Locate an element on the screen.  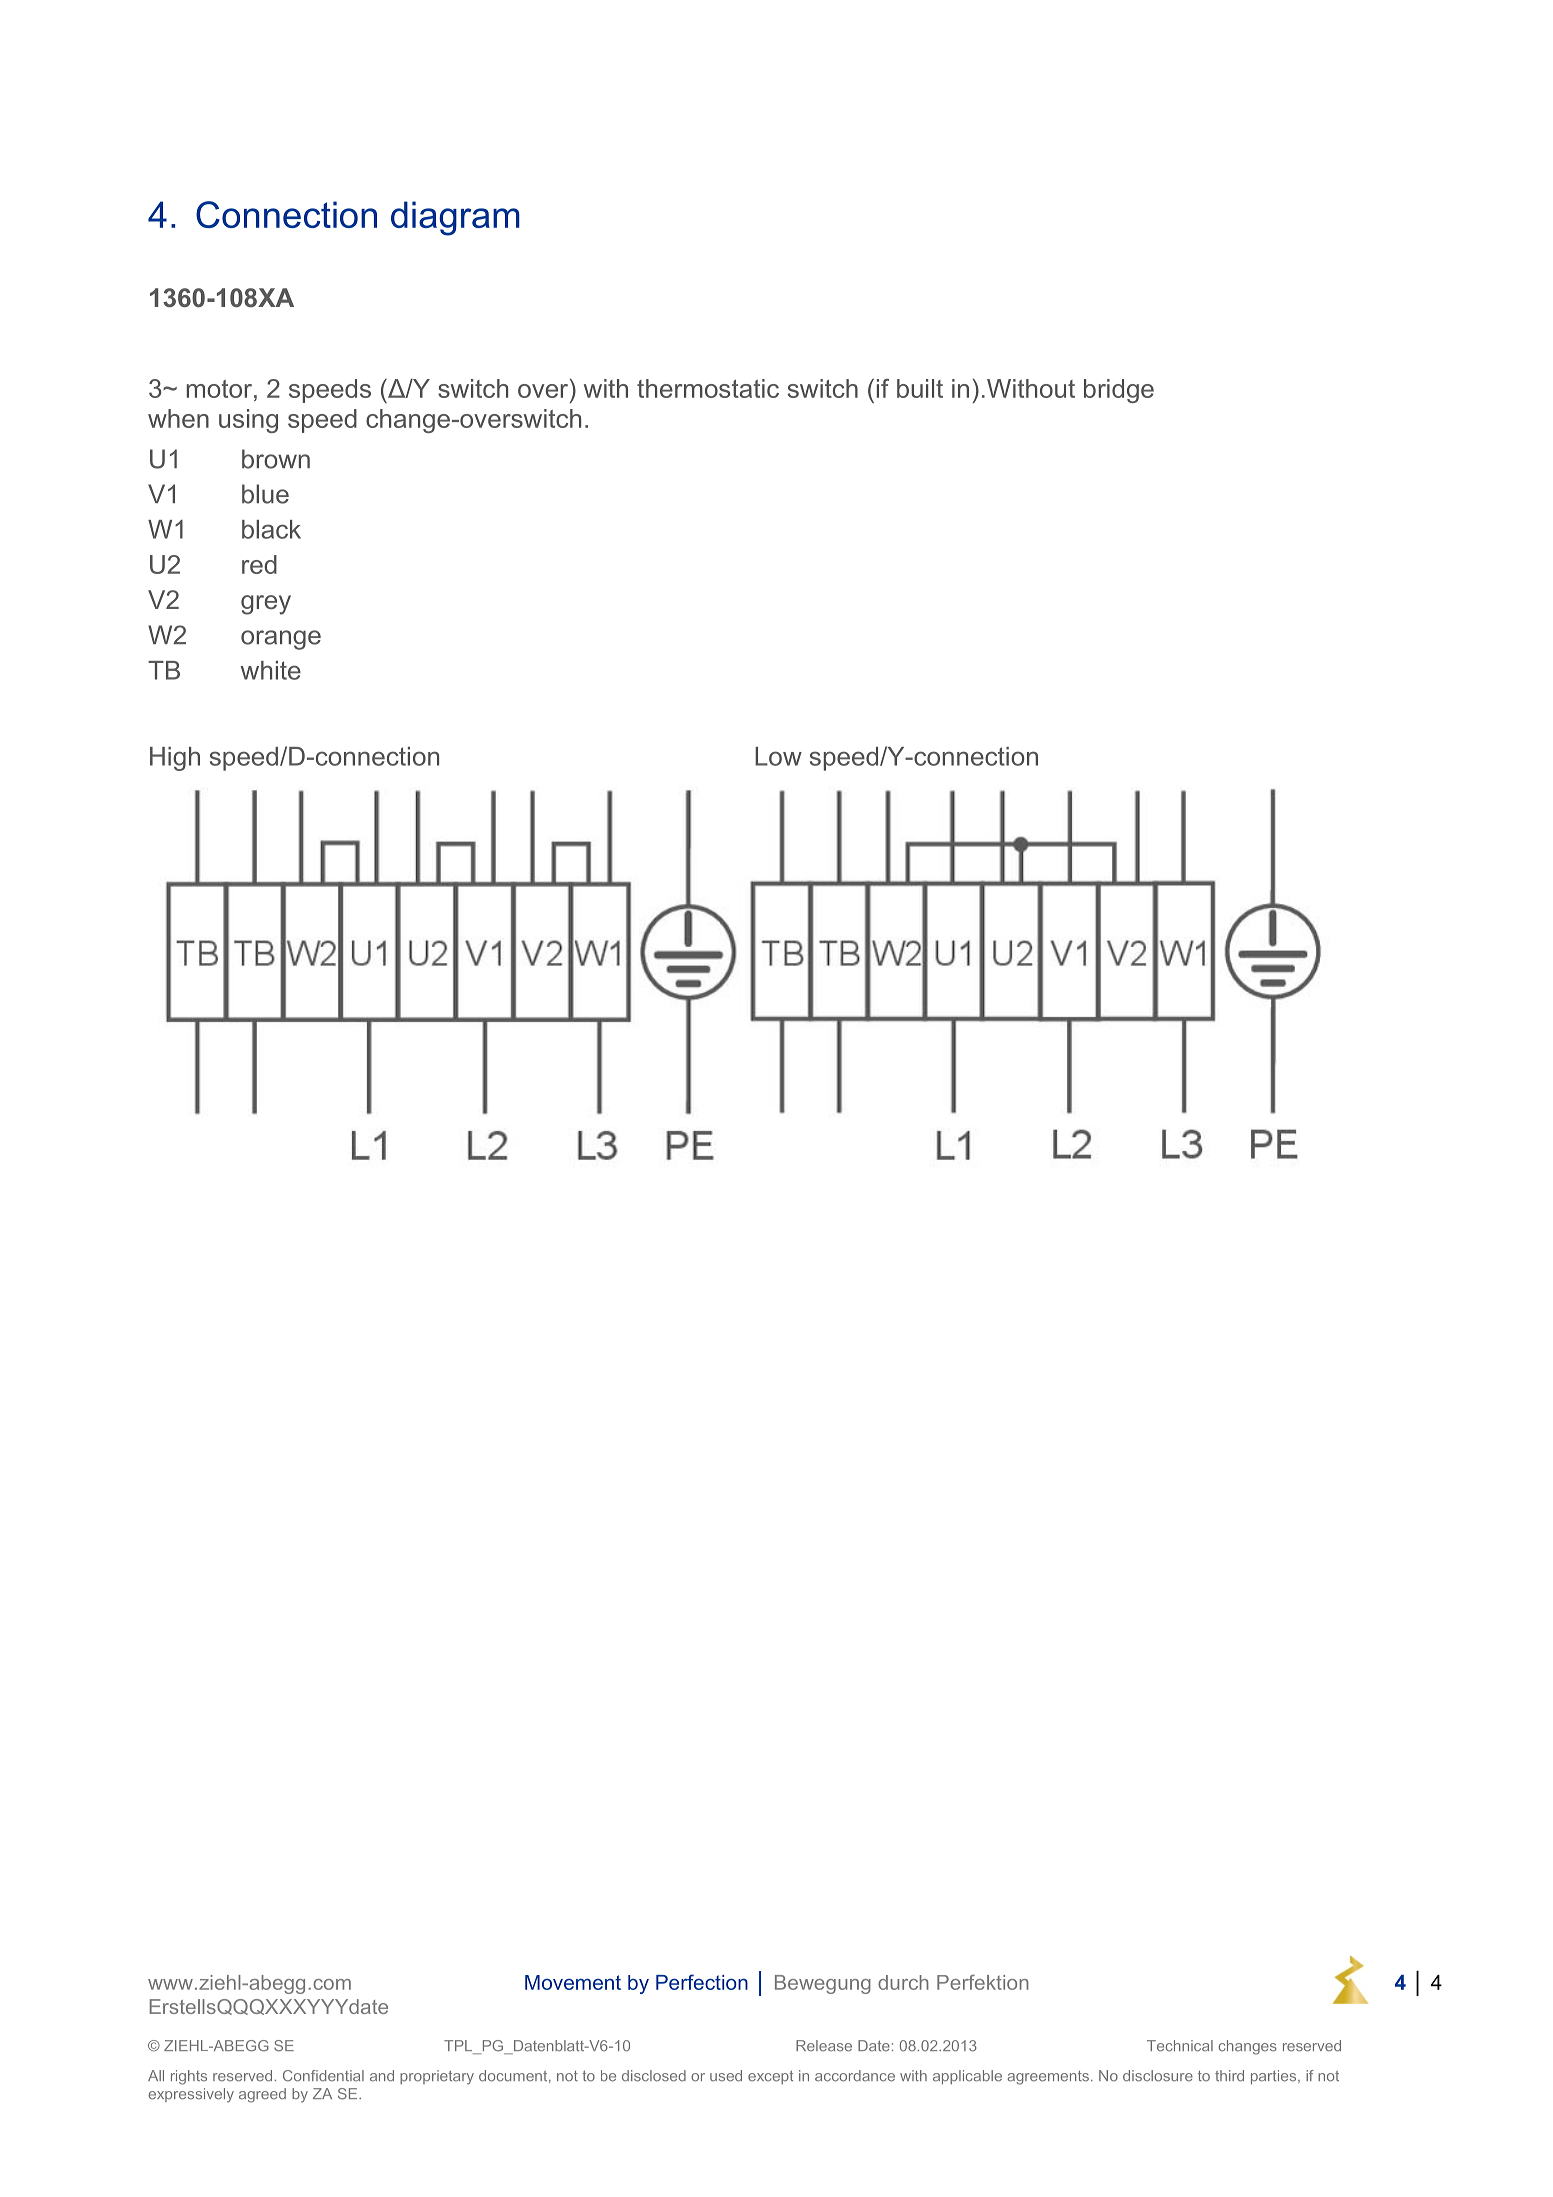
motor is located at coordinates (219, 389).
